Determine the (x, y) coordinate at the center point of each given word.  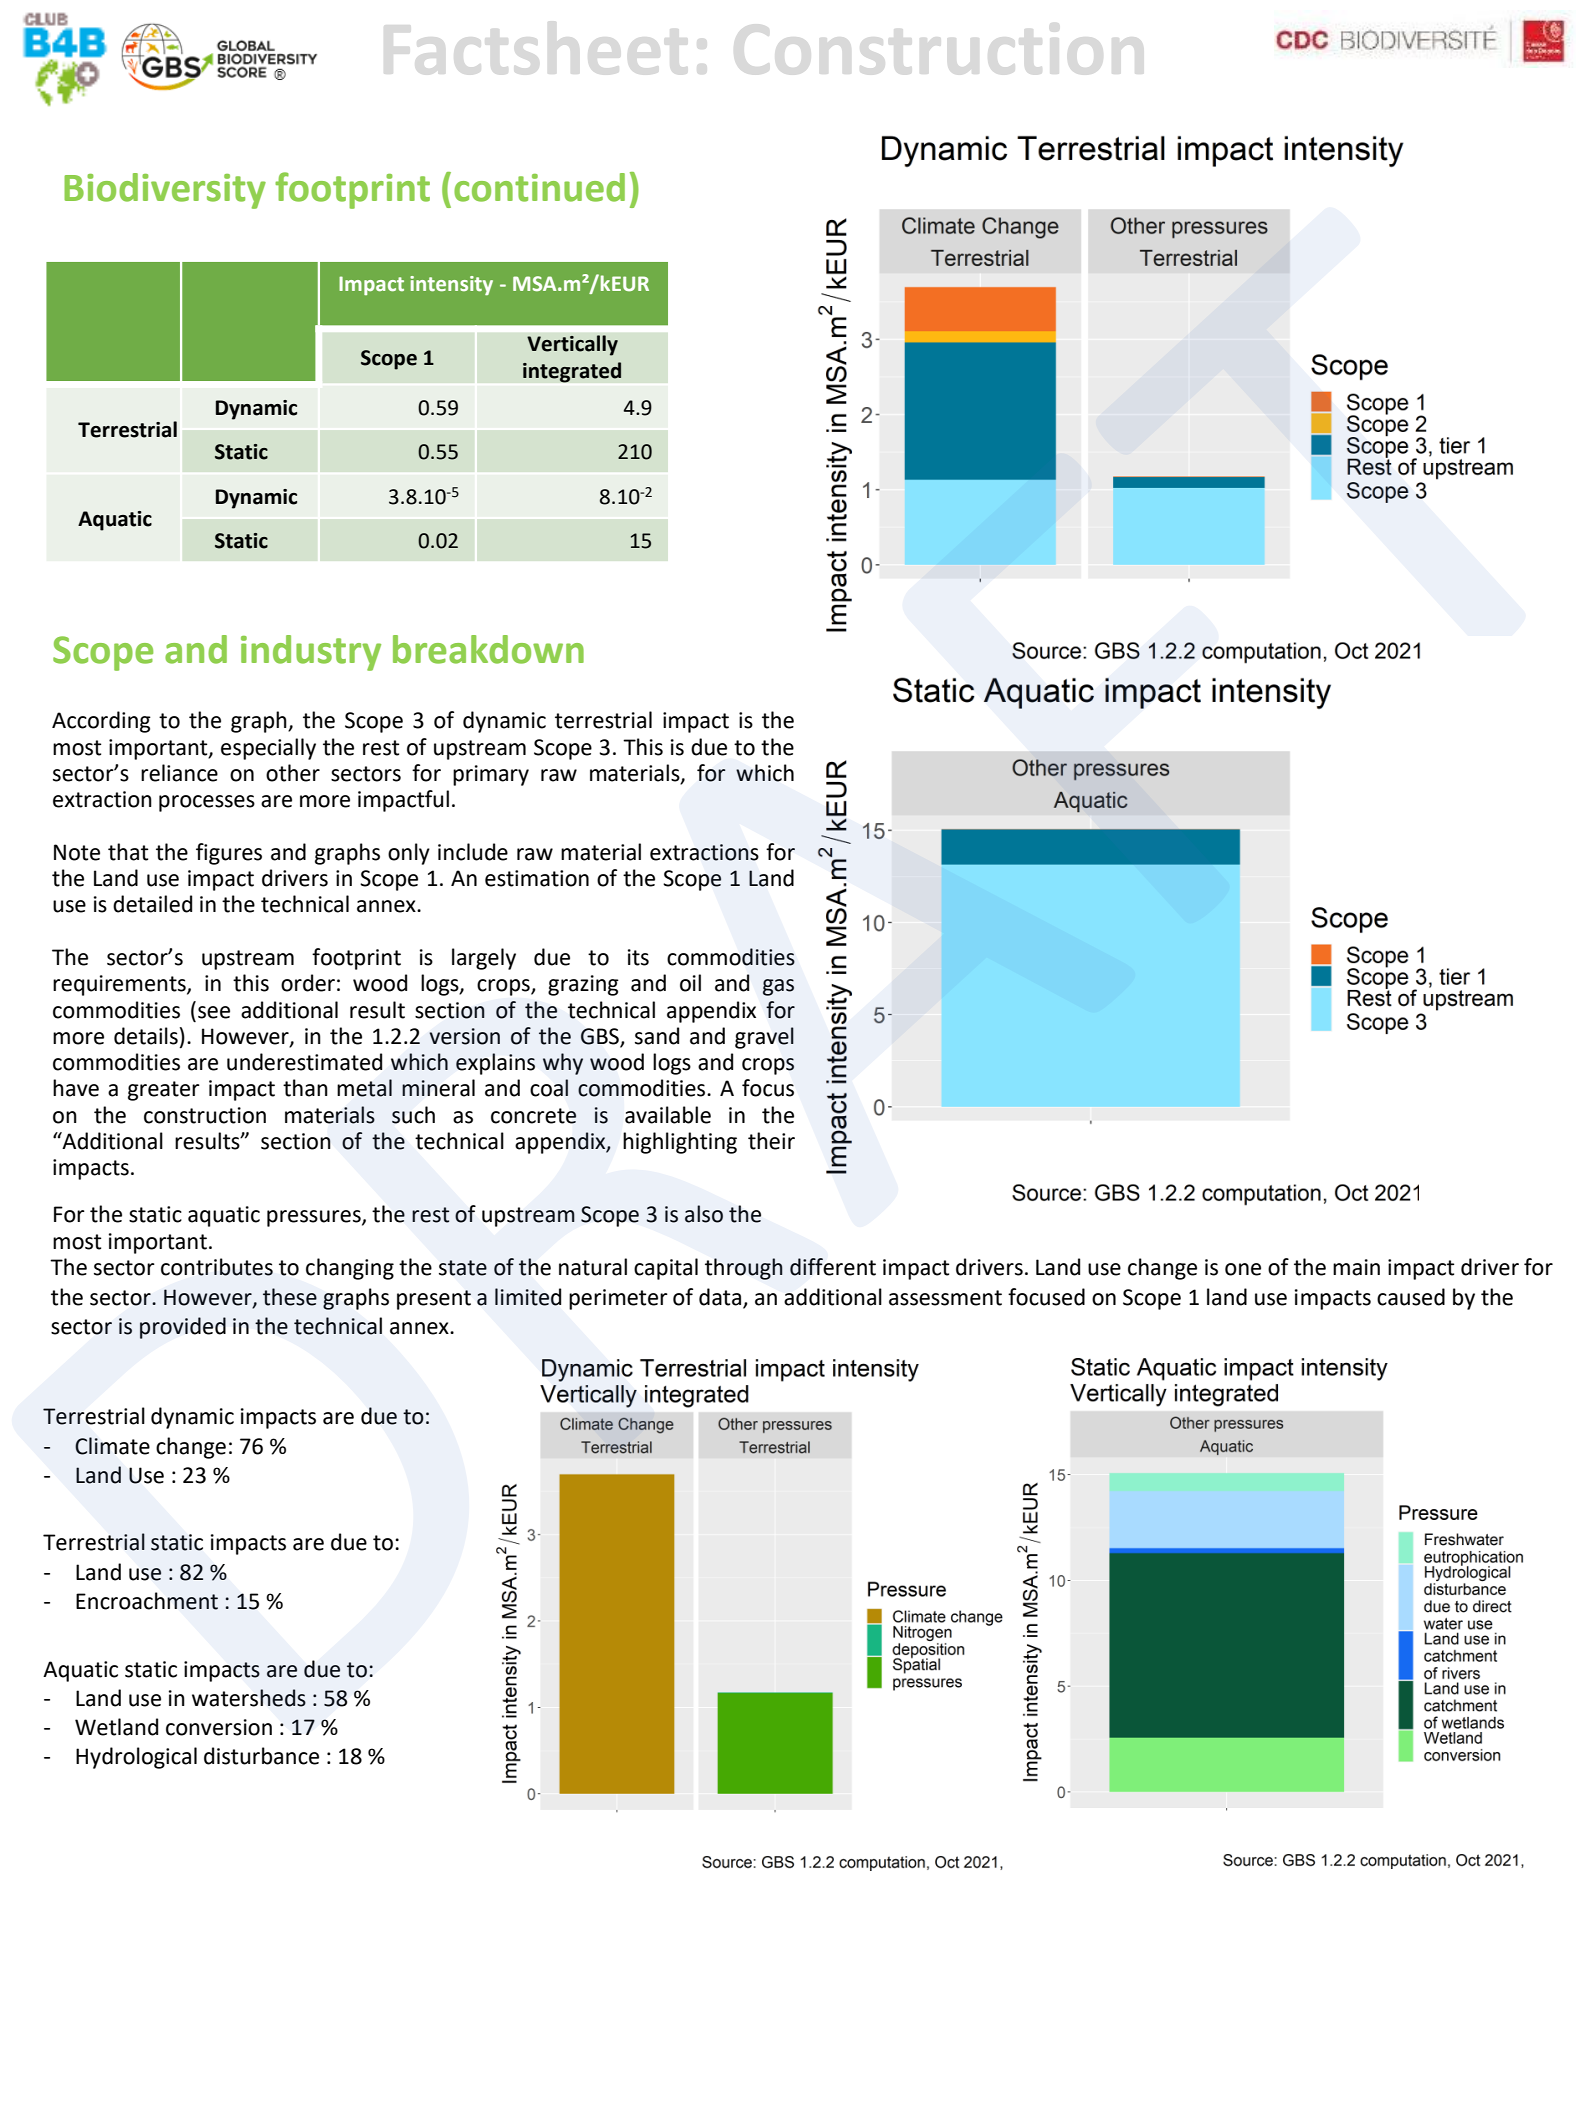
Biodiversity (165, 191)
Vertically (572, 345)
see (214, 1012)
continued (539, 187)
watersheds (249, 1698)
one (1243, 1269)
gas (778, 987)
